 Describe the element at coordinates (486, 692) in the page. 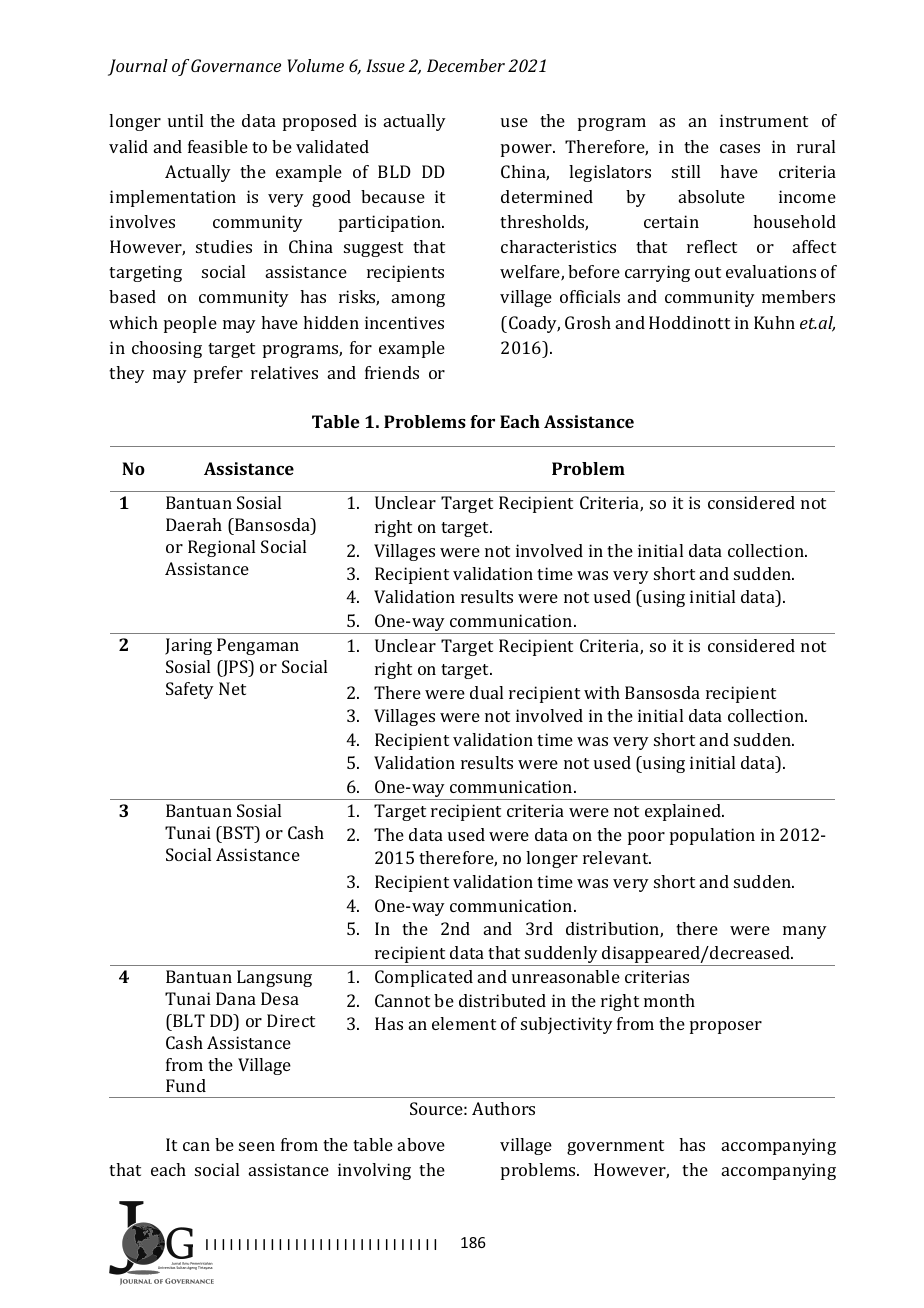

I see `dual` at that location.
